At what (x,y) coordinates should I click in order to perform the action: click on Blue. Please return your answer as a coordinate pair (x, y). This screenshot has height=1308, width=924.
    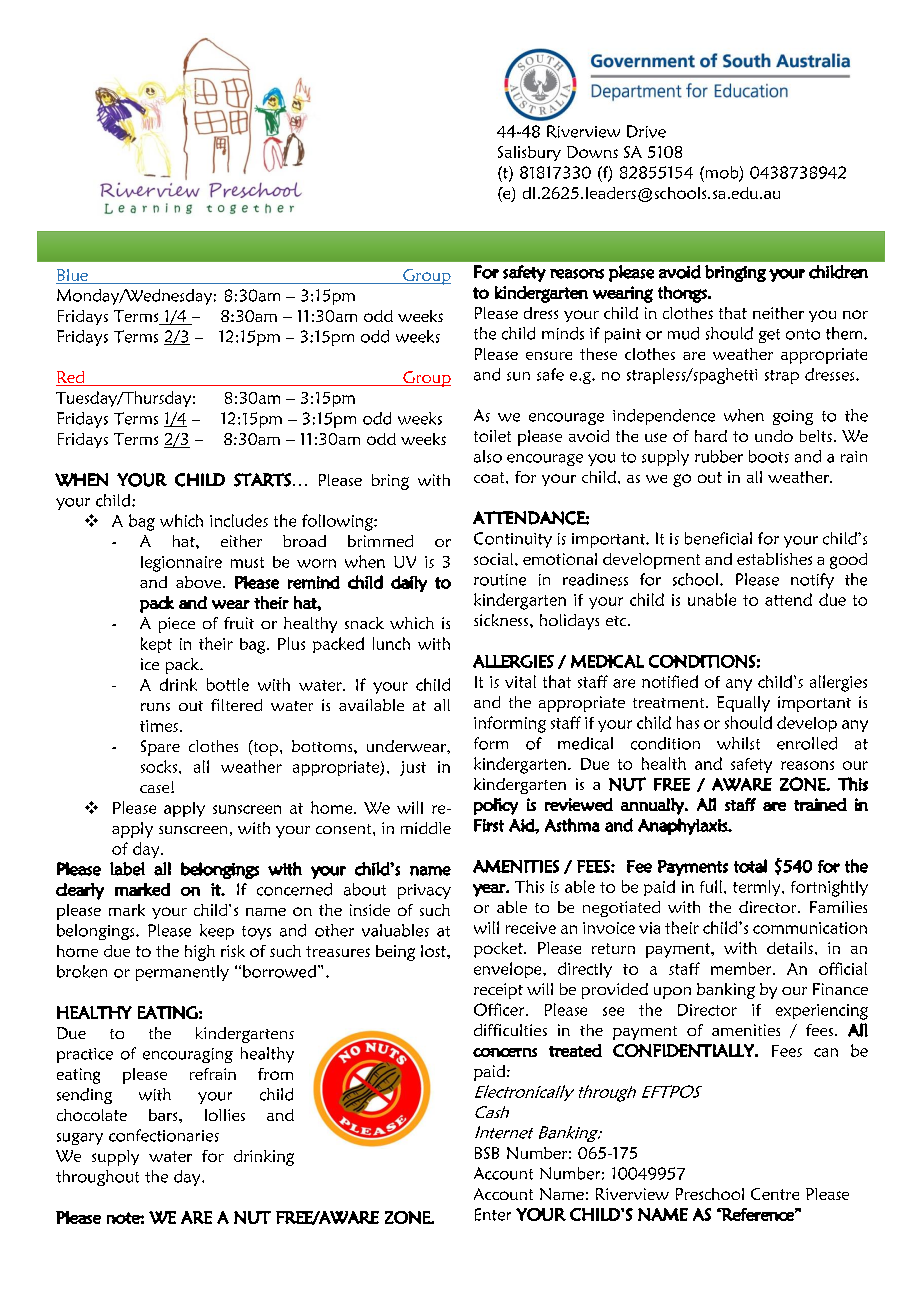
    Looking at the image, I should click on (73, 276).
